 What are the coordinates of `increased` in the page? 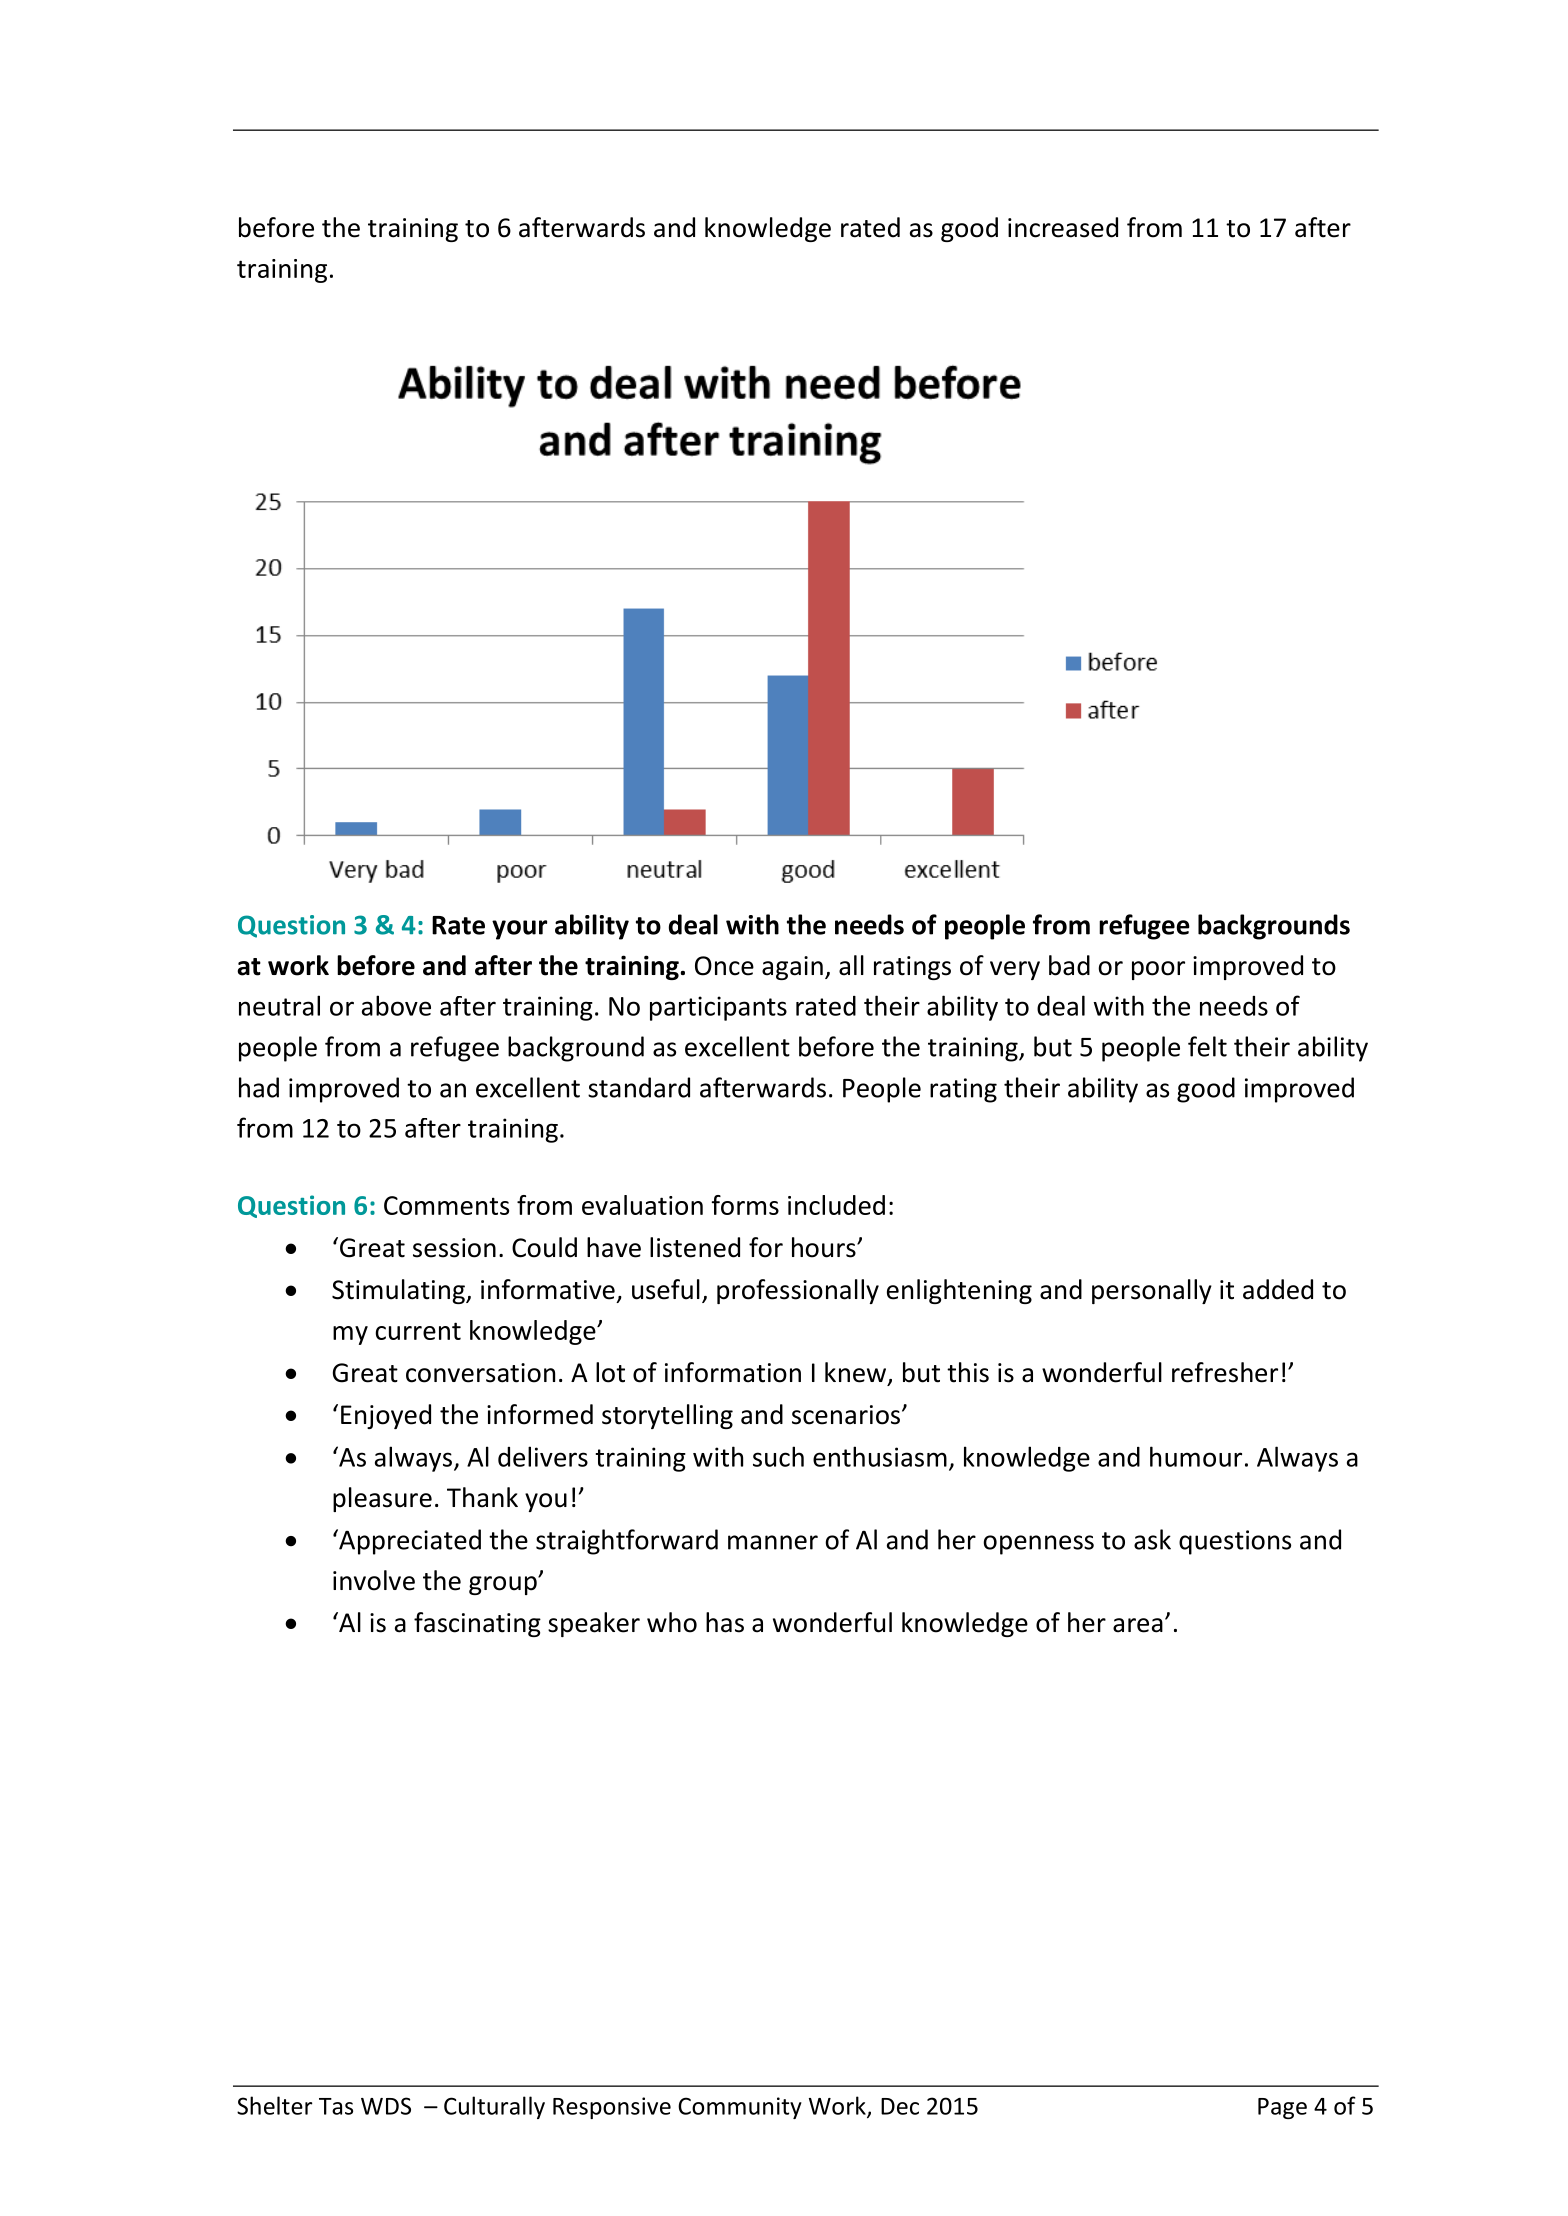 It's located at (1063, 227).
